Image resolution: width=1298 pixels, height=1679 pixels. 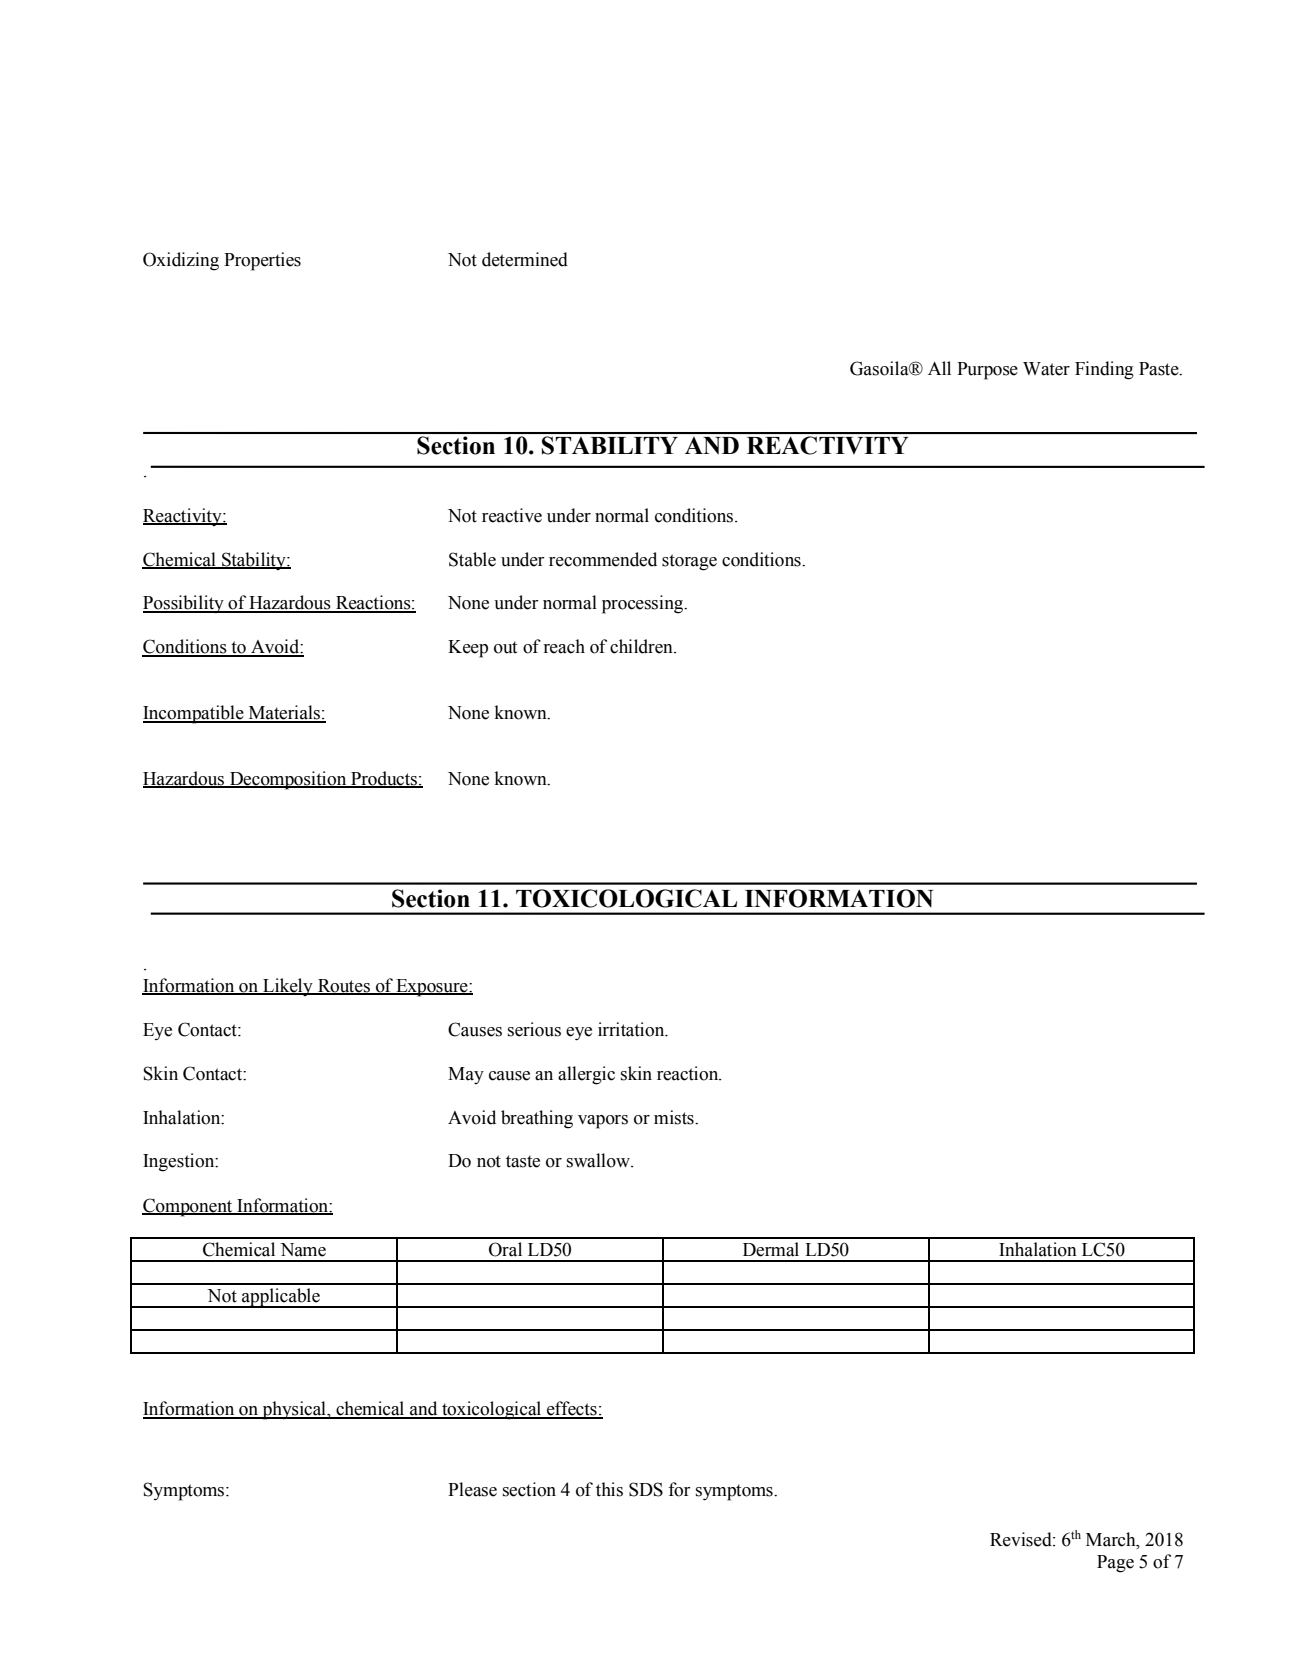 What do you see at coordinates (262, 261) in the image?
I see `Properties` at bounding box center [262, 261].
